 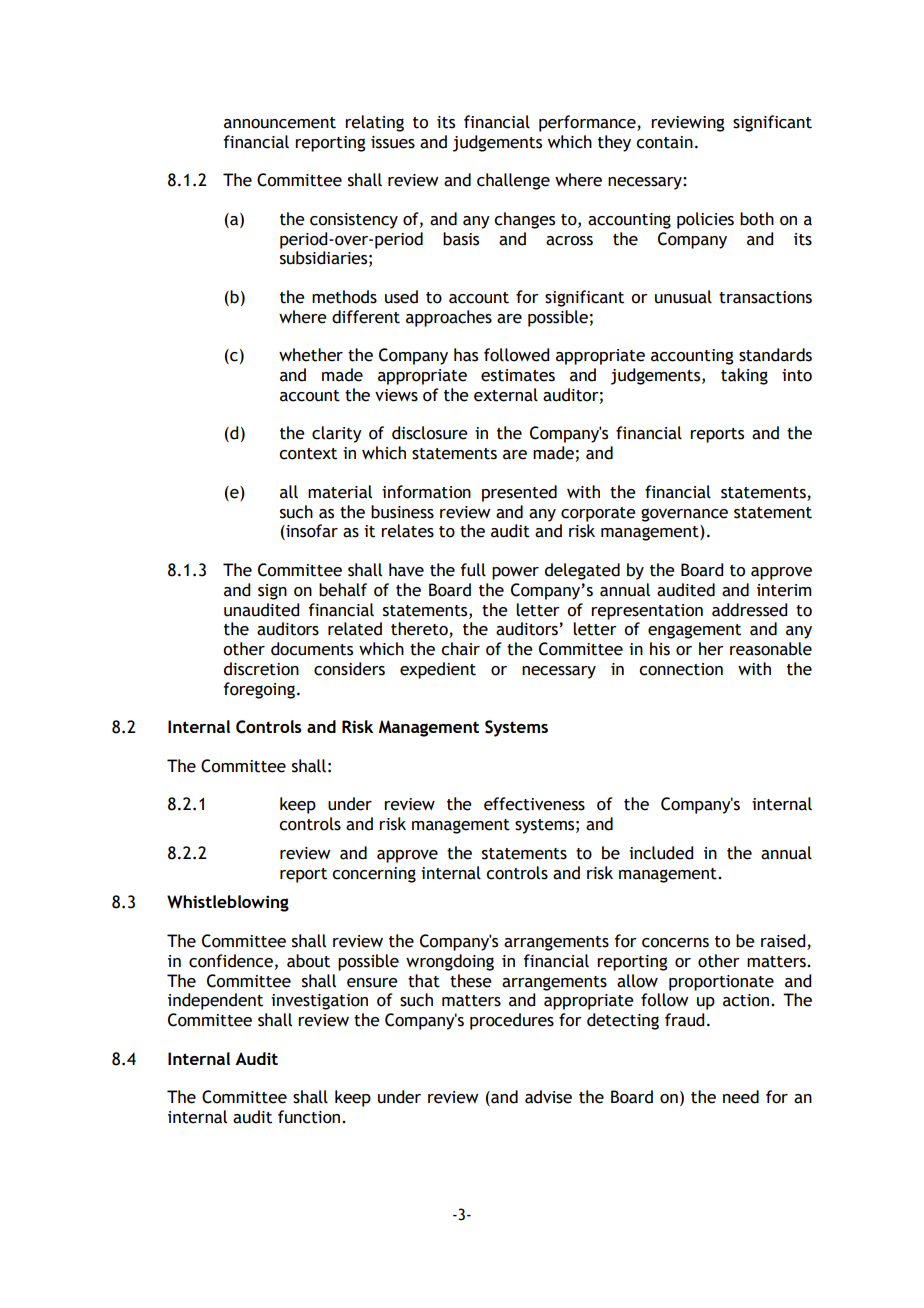 What do you see at coordinates (519, 493) in the page?
I see `presented` at bounding box center [519, 493].
